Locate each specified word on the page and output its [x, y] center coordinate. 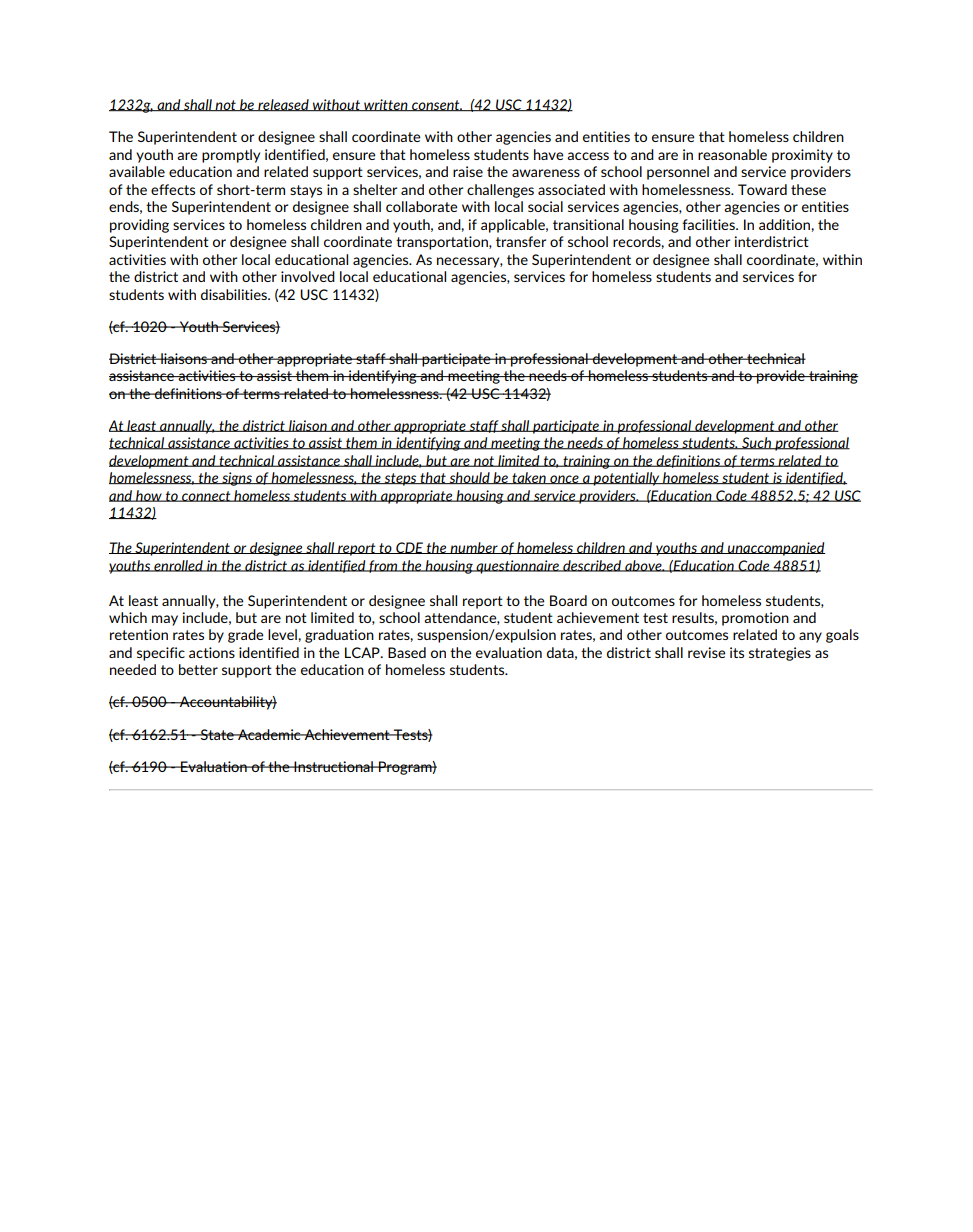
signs [237, 479]
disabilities [235, 294]
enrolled [178, 566]
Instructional [334, 766]
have [549, 154]
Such [756, 443]
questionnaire [517, 567]
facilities [709, 224]
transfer [521, 241]
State [217, 734]
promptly [231, 156]
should [469, 478]
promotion [755, 619]
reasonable [732, 154]
